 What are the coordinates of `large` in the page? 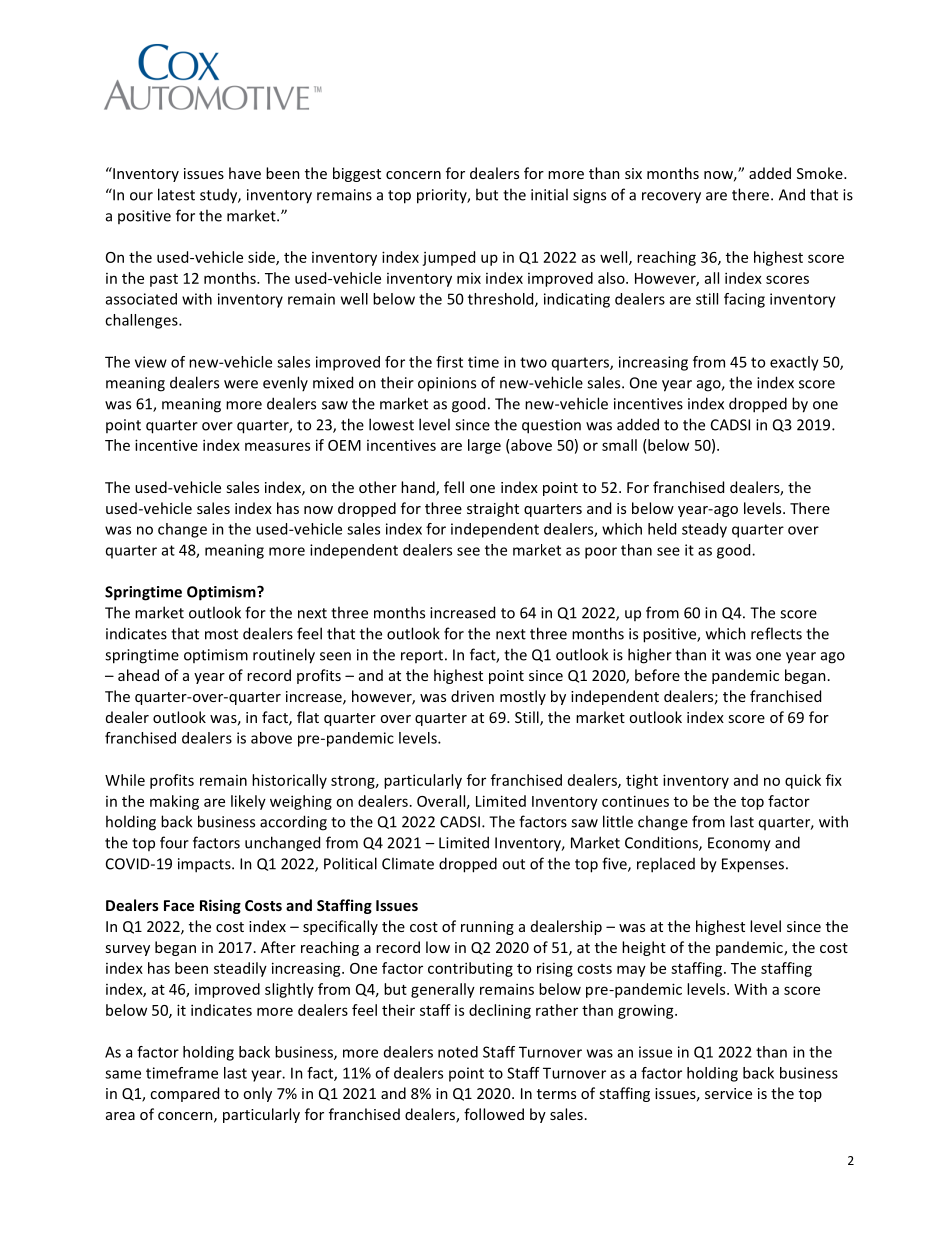 It's located at (484, 446).
